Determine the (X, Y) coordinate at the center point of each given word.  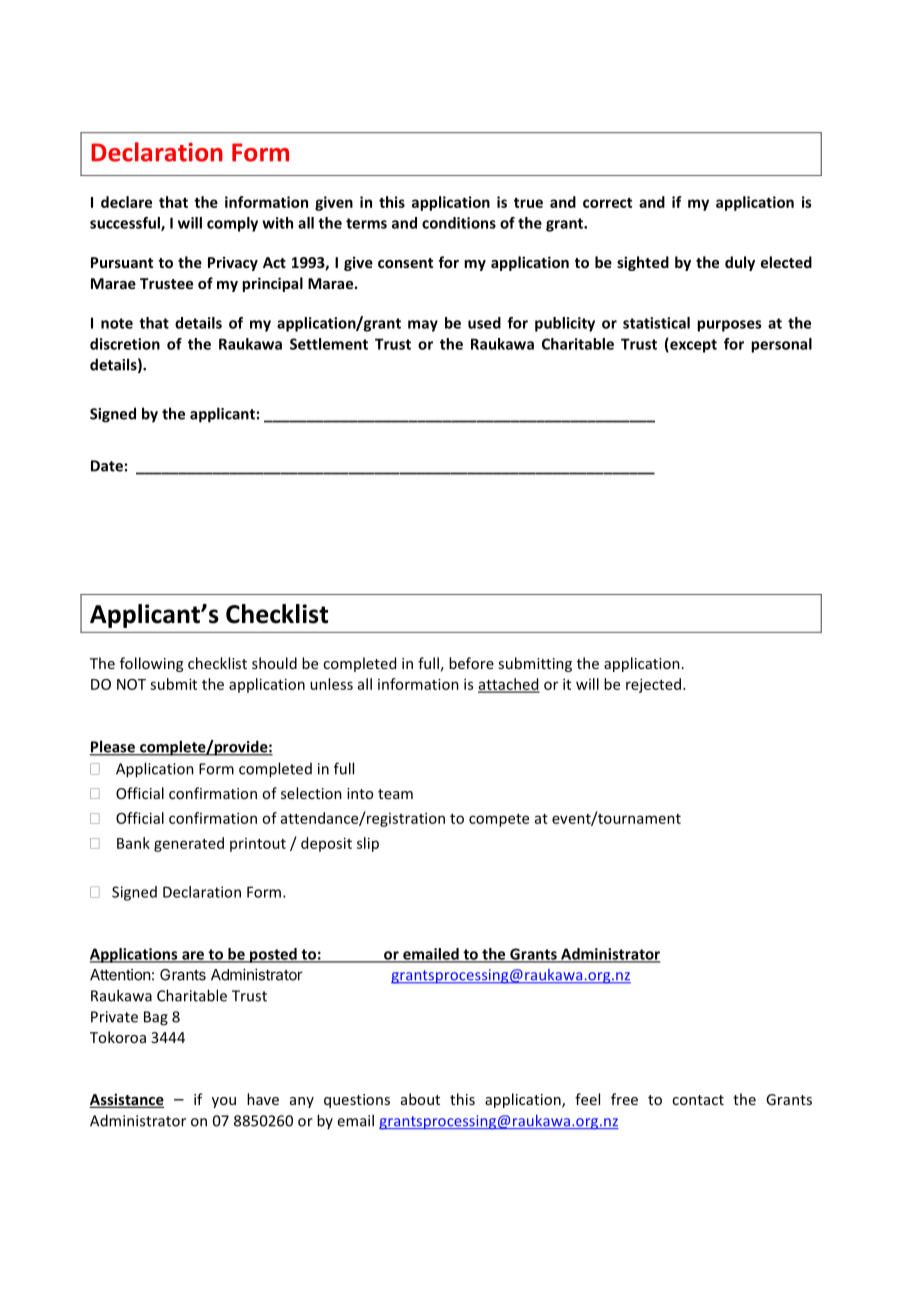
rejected (655, 685)
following (151, 664)
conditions (459, 223)
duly (740, 263)
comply (232, 224)
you (224, 1102)
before (471, 663)
